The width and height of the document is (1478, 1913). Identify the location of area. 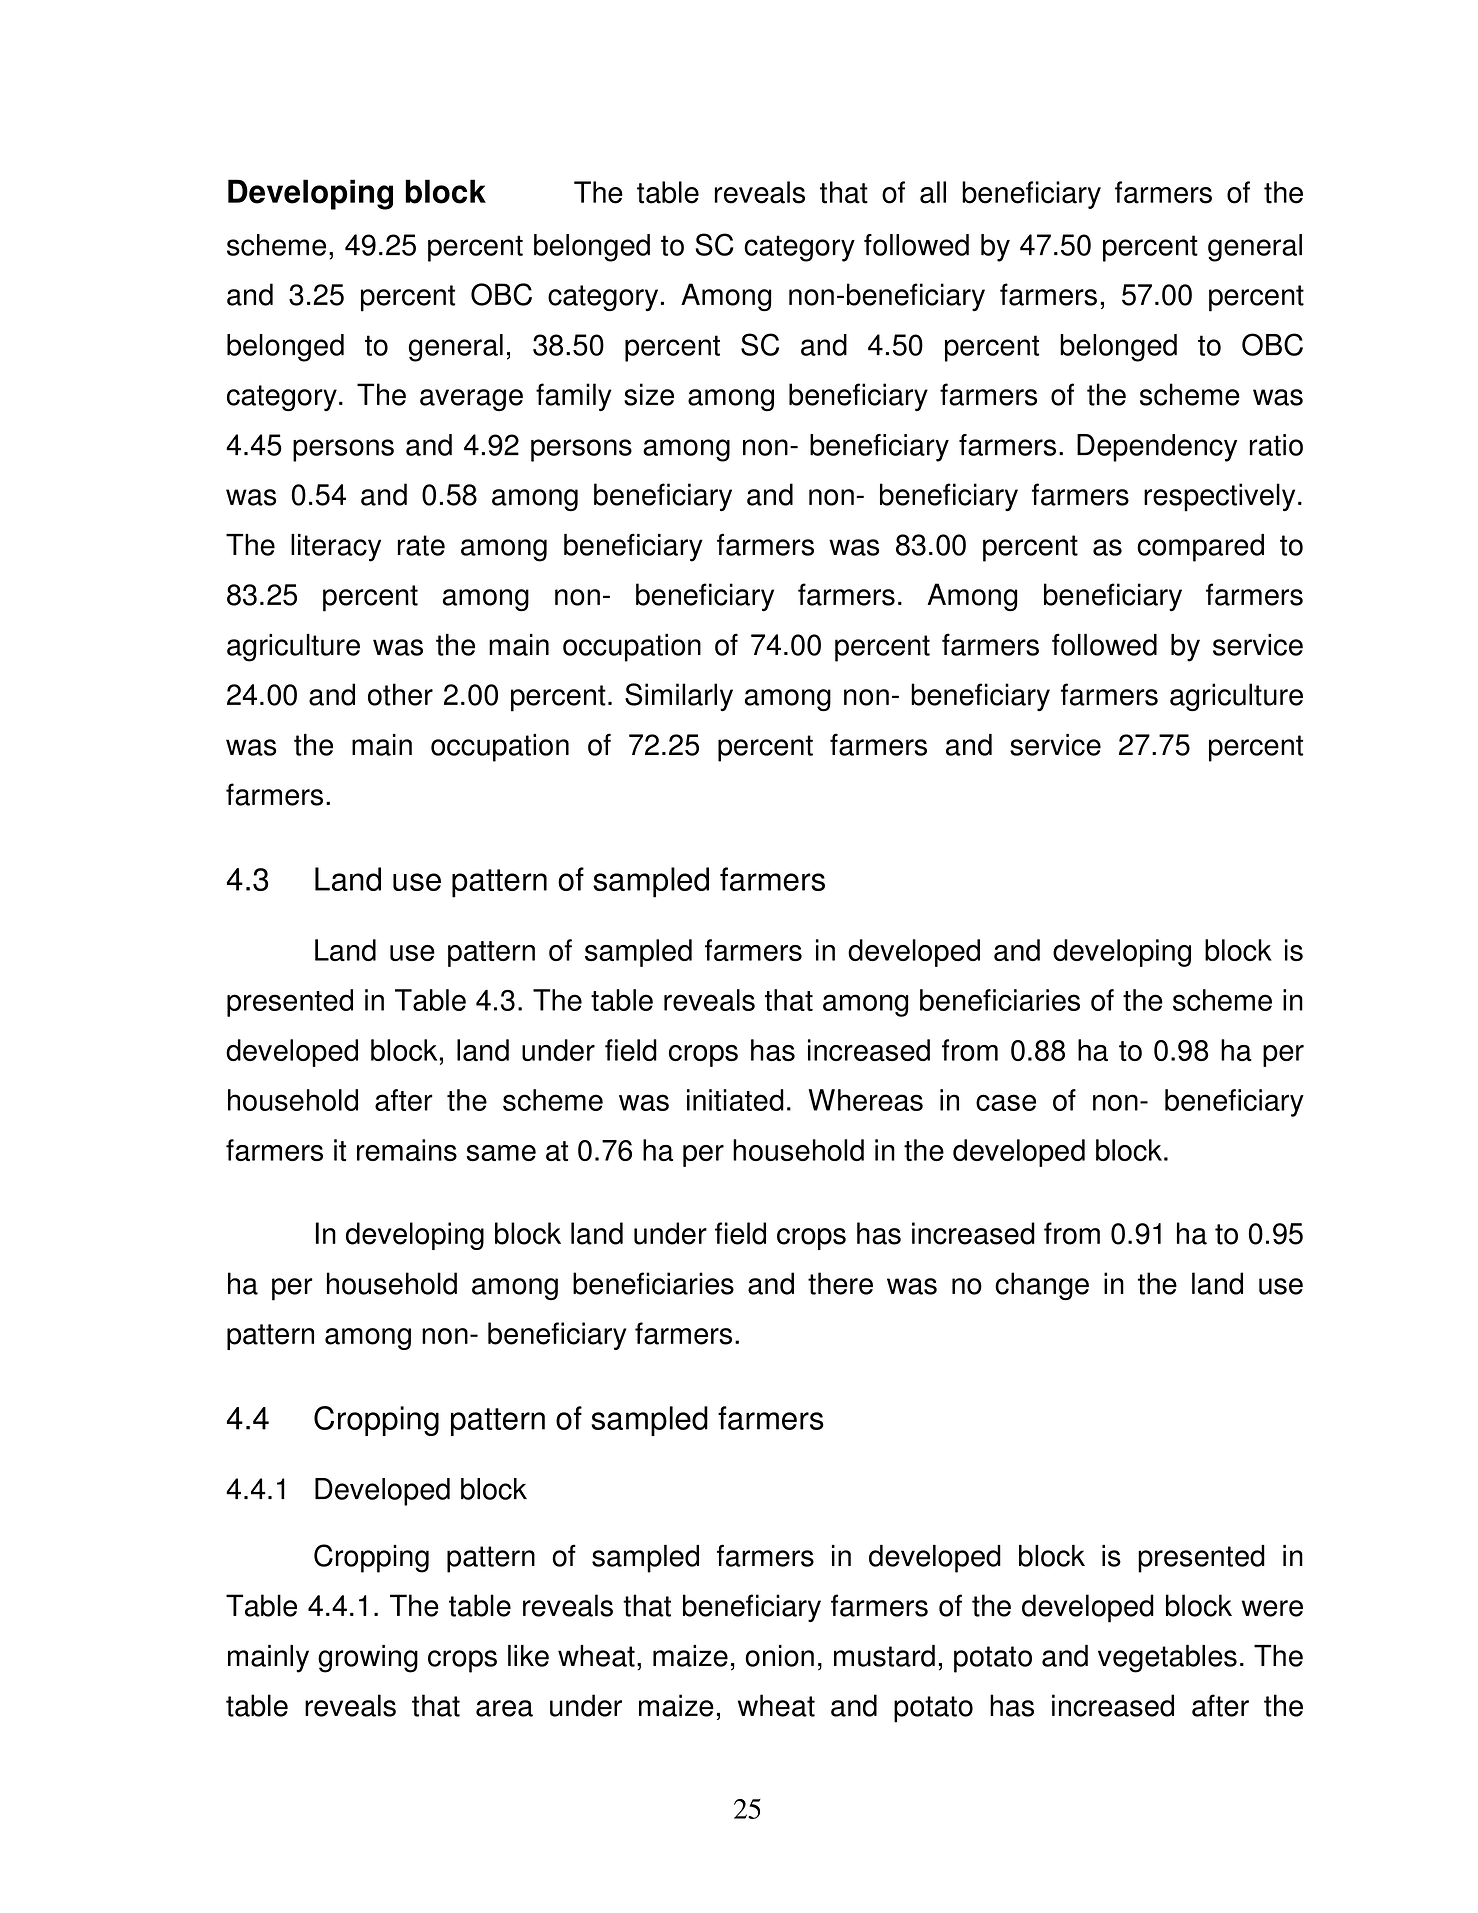
(504, 1708).
